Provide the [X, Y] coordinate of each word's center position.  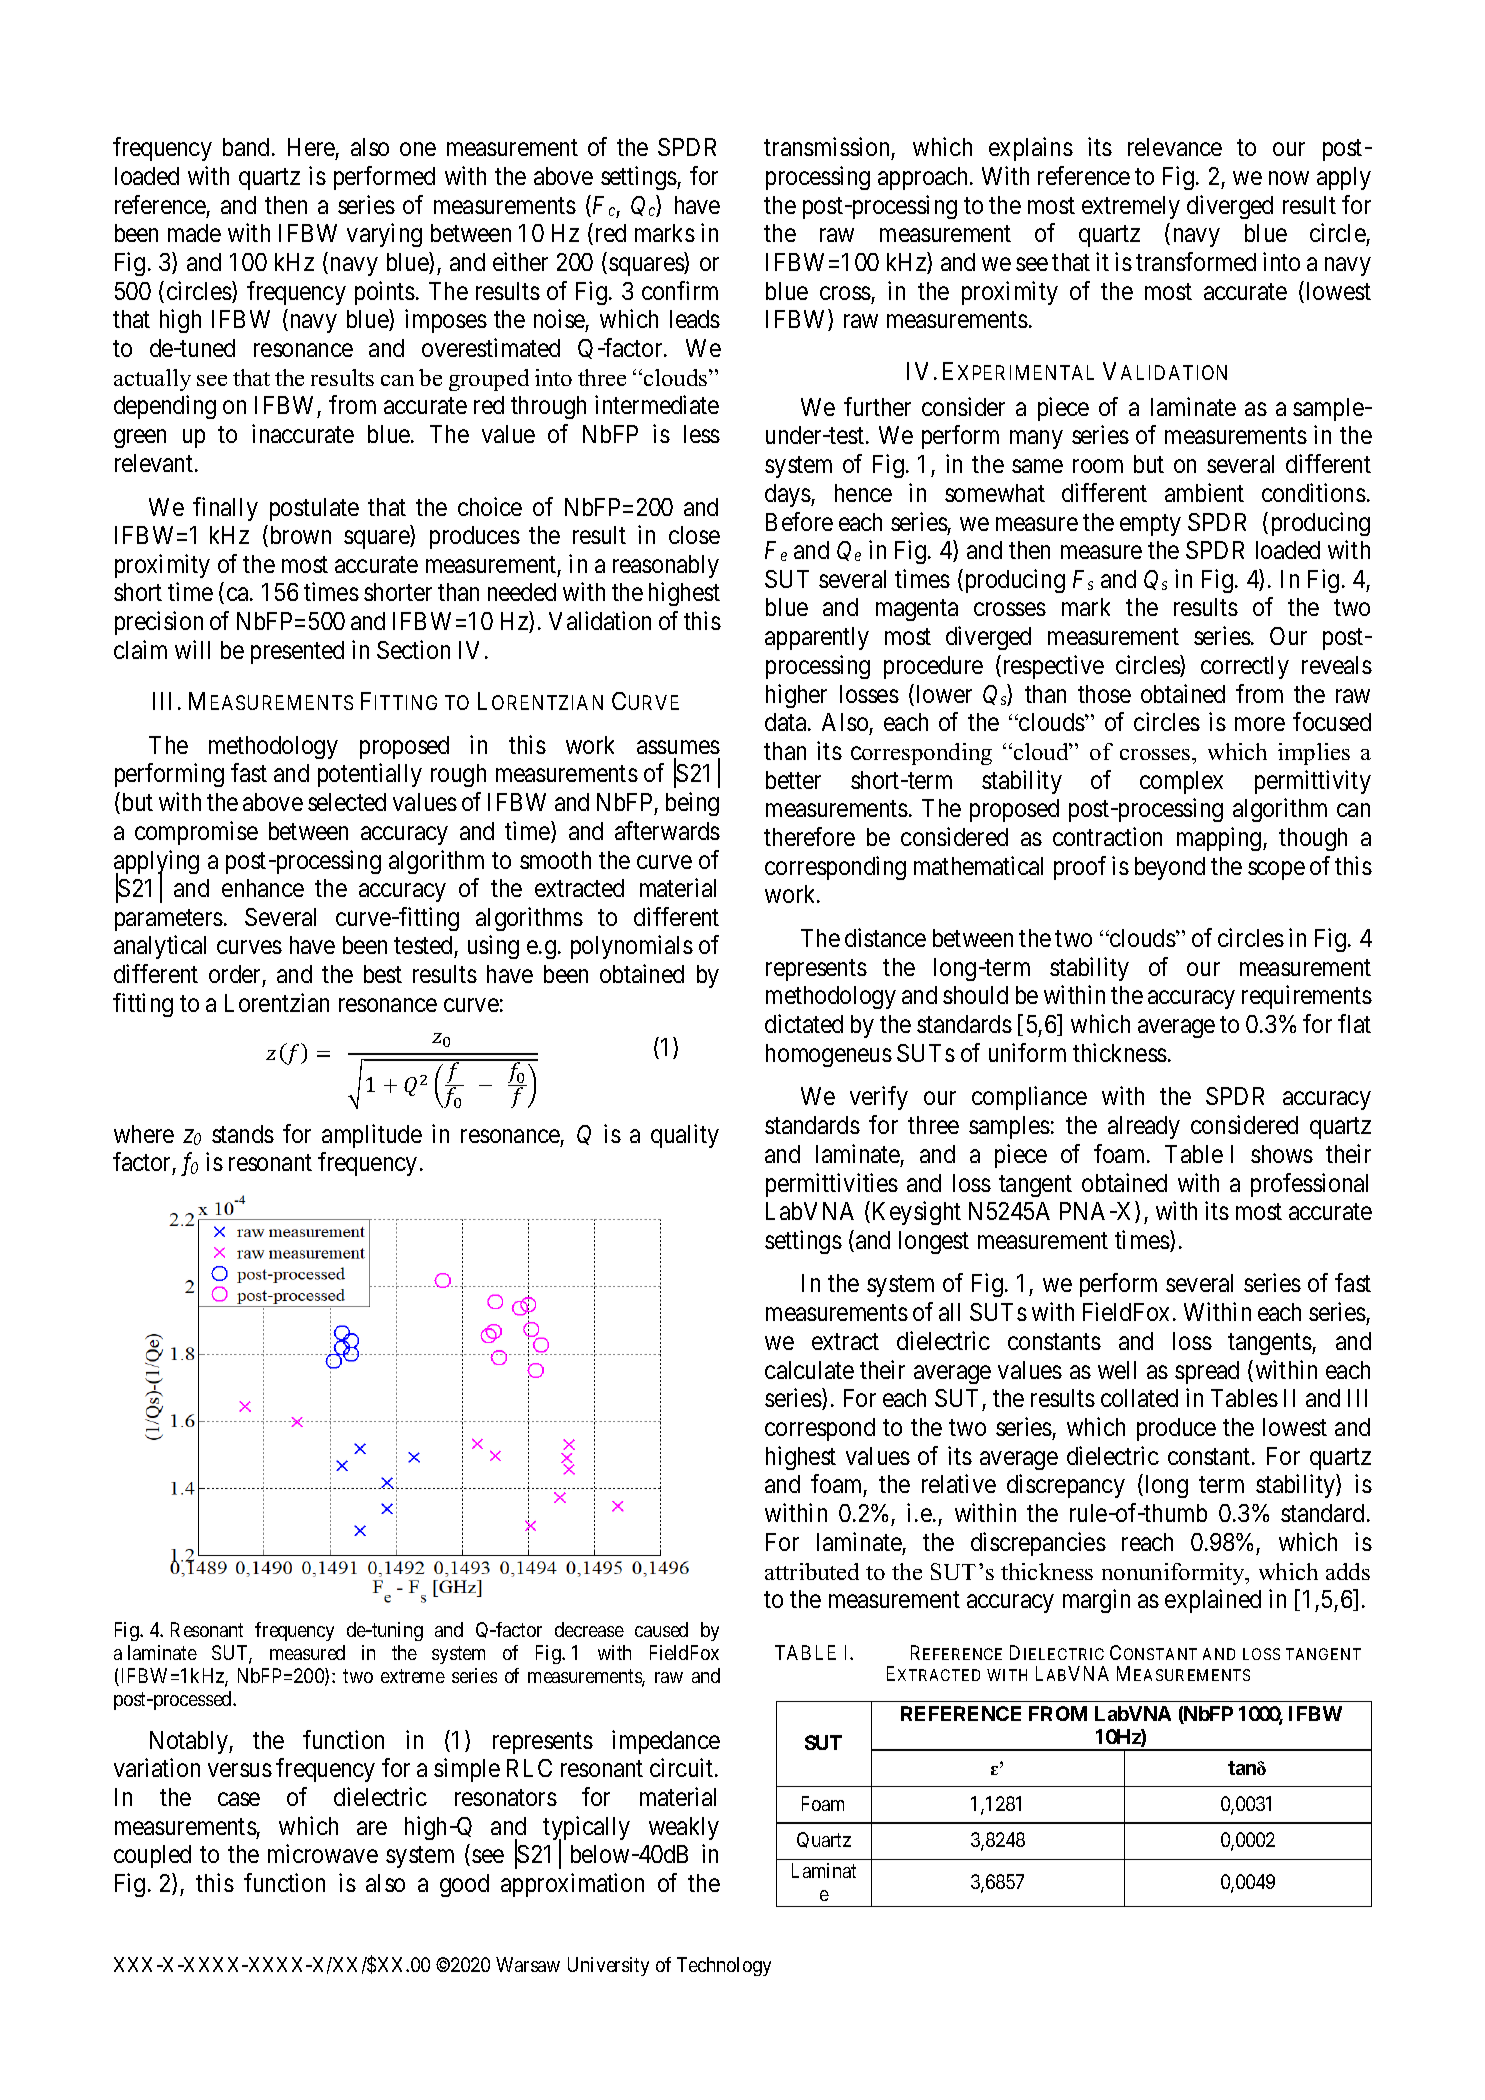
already [1144, 1127]
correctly [1245, 667]
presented [297, 652]
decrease [589, 1629]
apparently [817, 638]
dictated [804, 1023]
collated [1139, 1398]
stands [243, 1134]
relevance [1175, 147]
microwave [323, 1853]
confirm [680, 290]
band [248, 147]
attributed [812, 1571]
